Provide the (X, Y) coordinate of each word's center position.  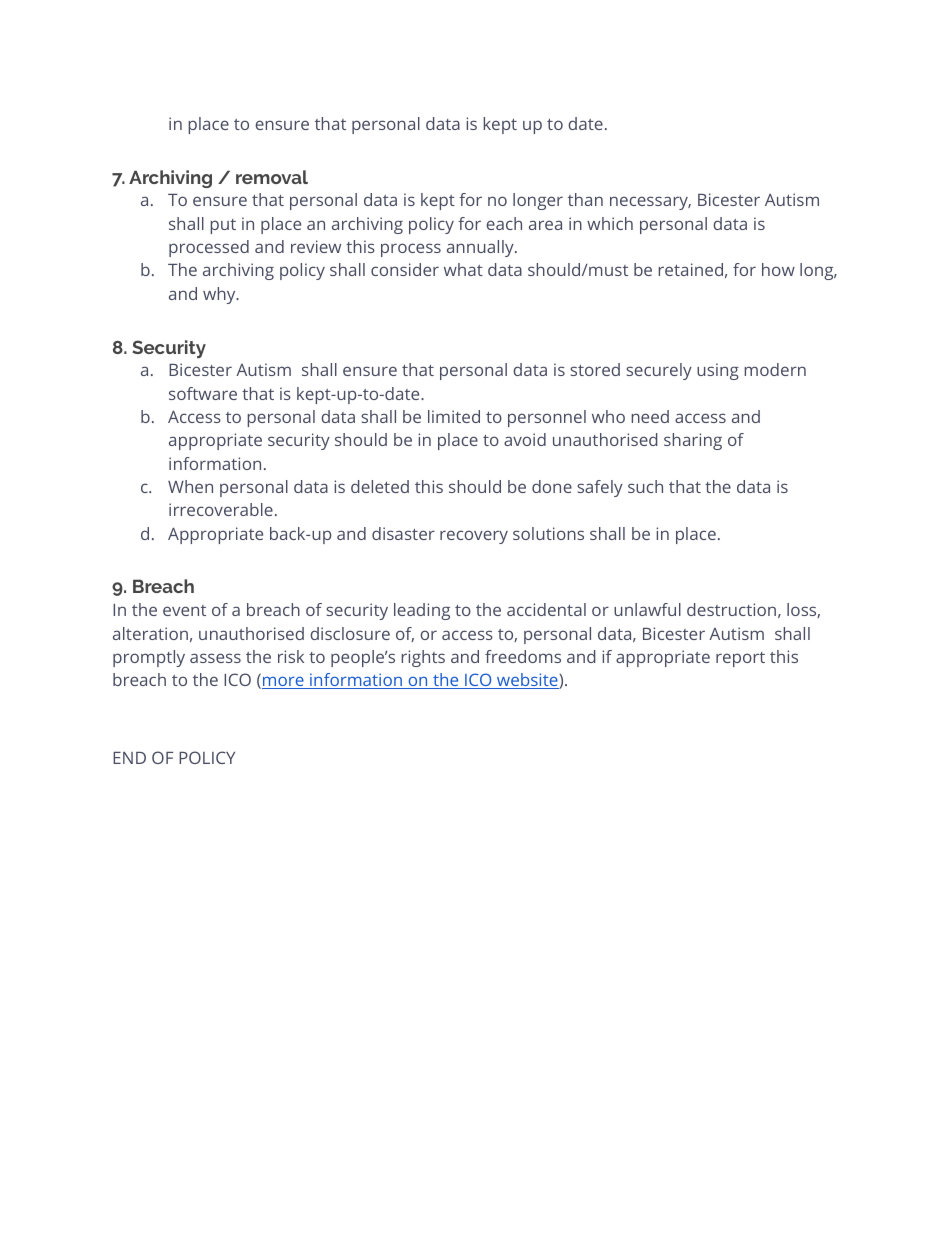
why (220, 295)
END (129, 758)
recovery (474, 537)
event (184, 610)
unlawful (647, 609)
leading (422, 611)
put (223, 226)
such (645, 486)
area (545, 225)
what (463, 269)
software (203, 393)
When (190, 486)
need (650, 416)
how (778, 269)
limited (454, 416)
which (610, 223)
